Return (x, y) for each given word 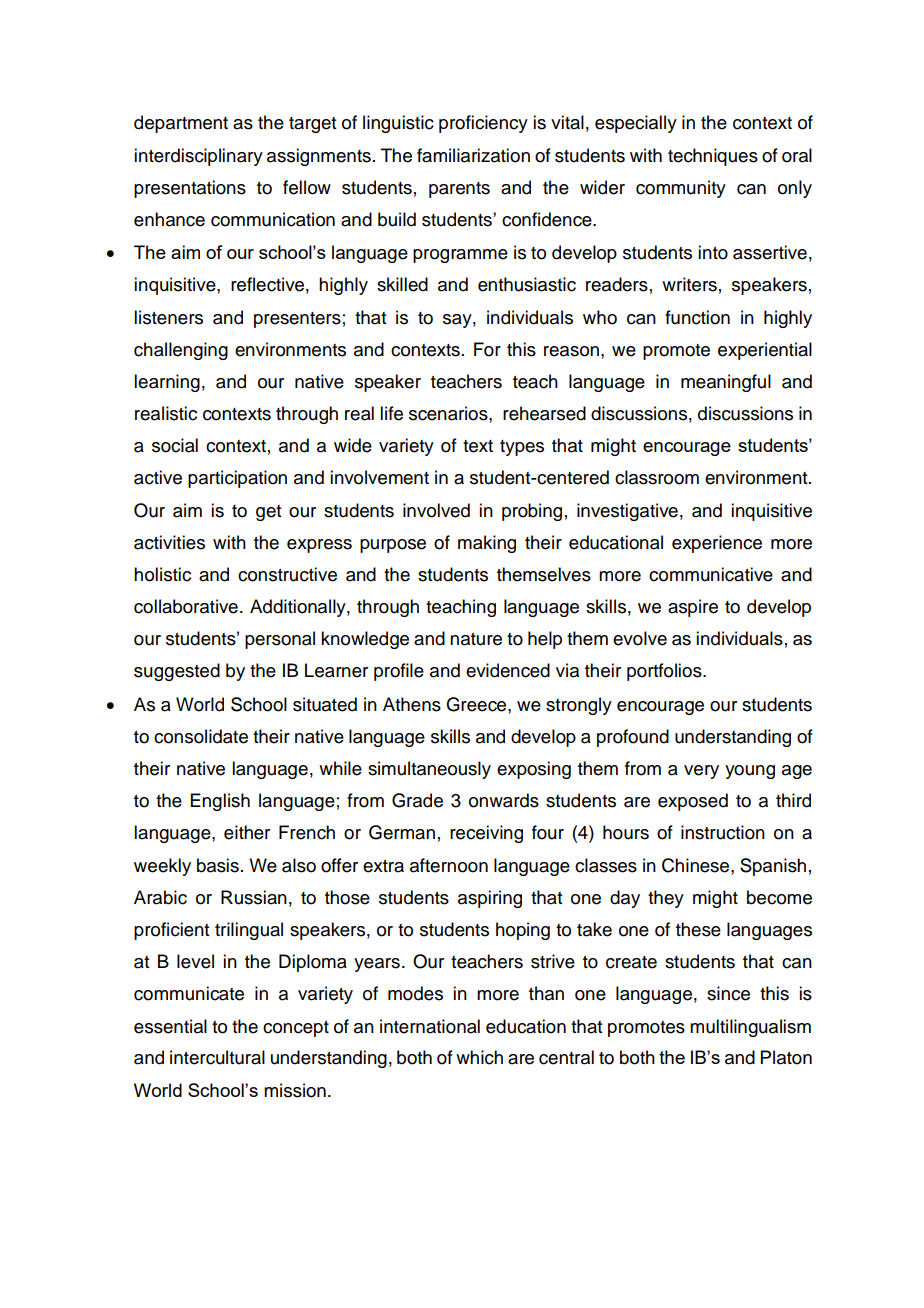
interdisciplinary (198, 157)
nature (476, 639)
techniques (713, 157)
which (479, 1057)
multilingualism (750, 1028)
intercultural (217, 1057)
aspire (693, 608)
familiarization (473, 155)
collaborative (186, 606)
